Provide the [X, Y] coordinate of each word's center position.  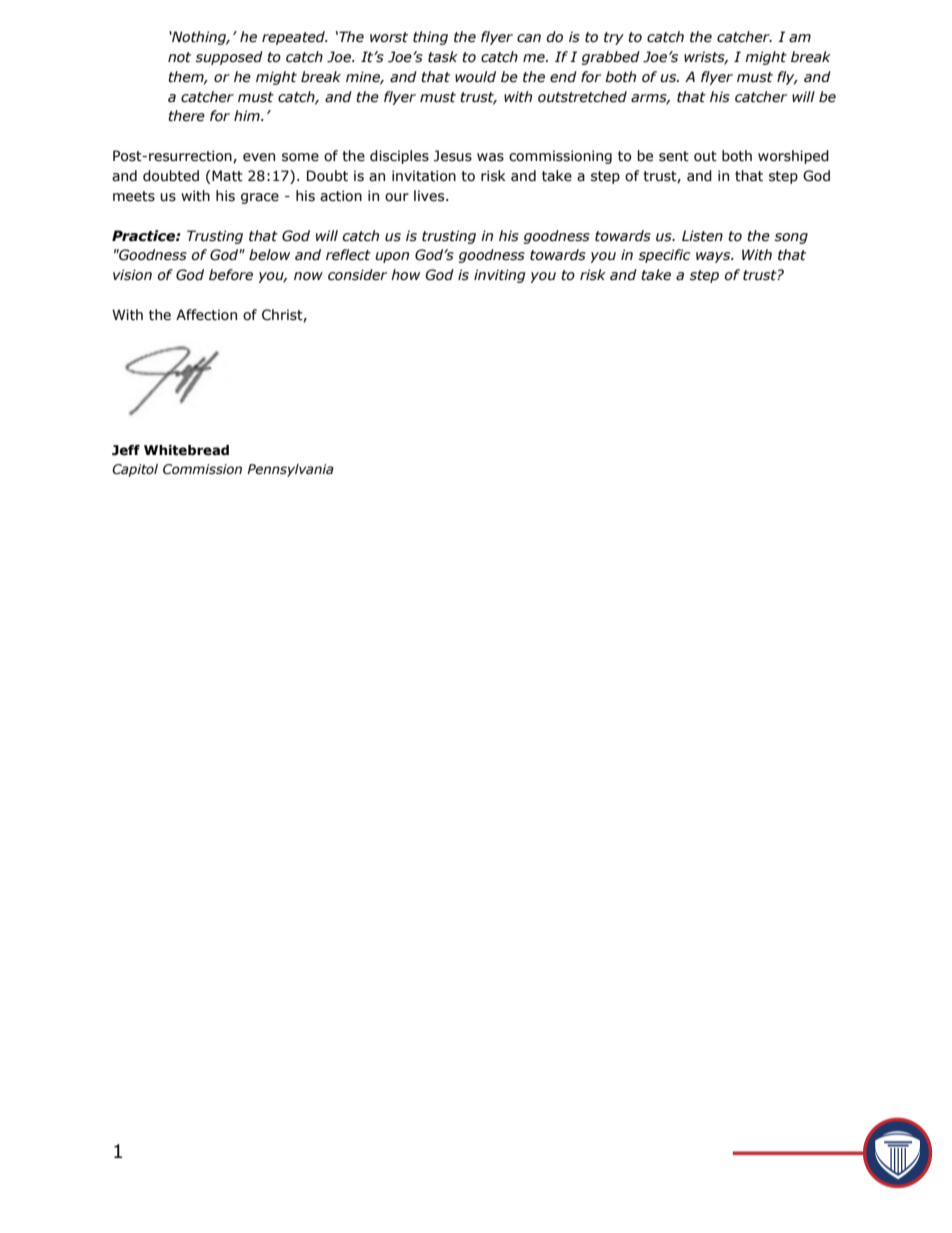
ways [714, 257]
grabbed [611, 58]
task [443, 57]
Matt [227, 176]
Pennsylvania [290, 470]
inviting [500, 276]
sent [674, 156]
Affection [206, 315]
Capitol [135, 470]
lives [430, 196]
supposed [229, 58]
